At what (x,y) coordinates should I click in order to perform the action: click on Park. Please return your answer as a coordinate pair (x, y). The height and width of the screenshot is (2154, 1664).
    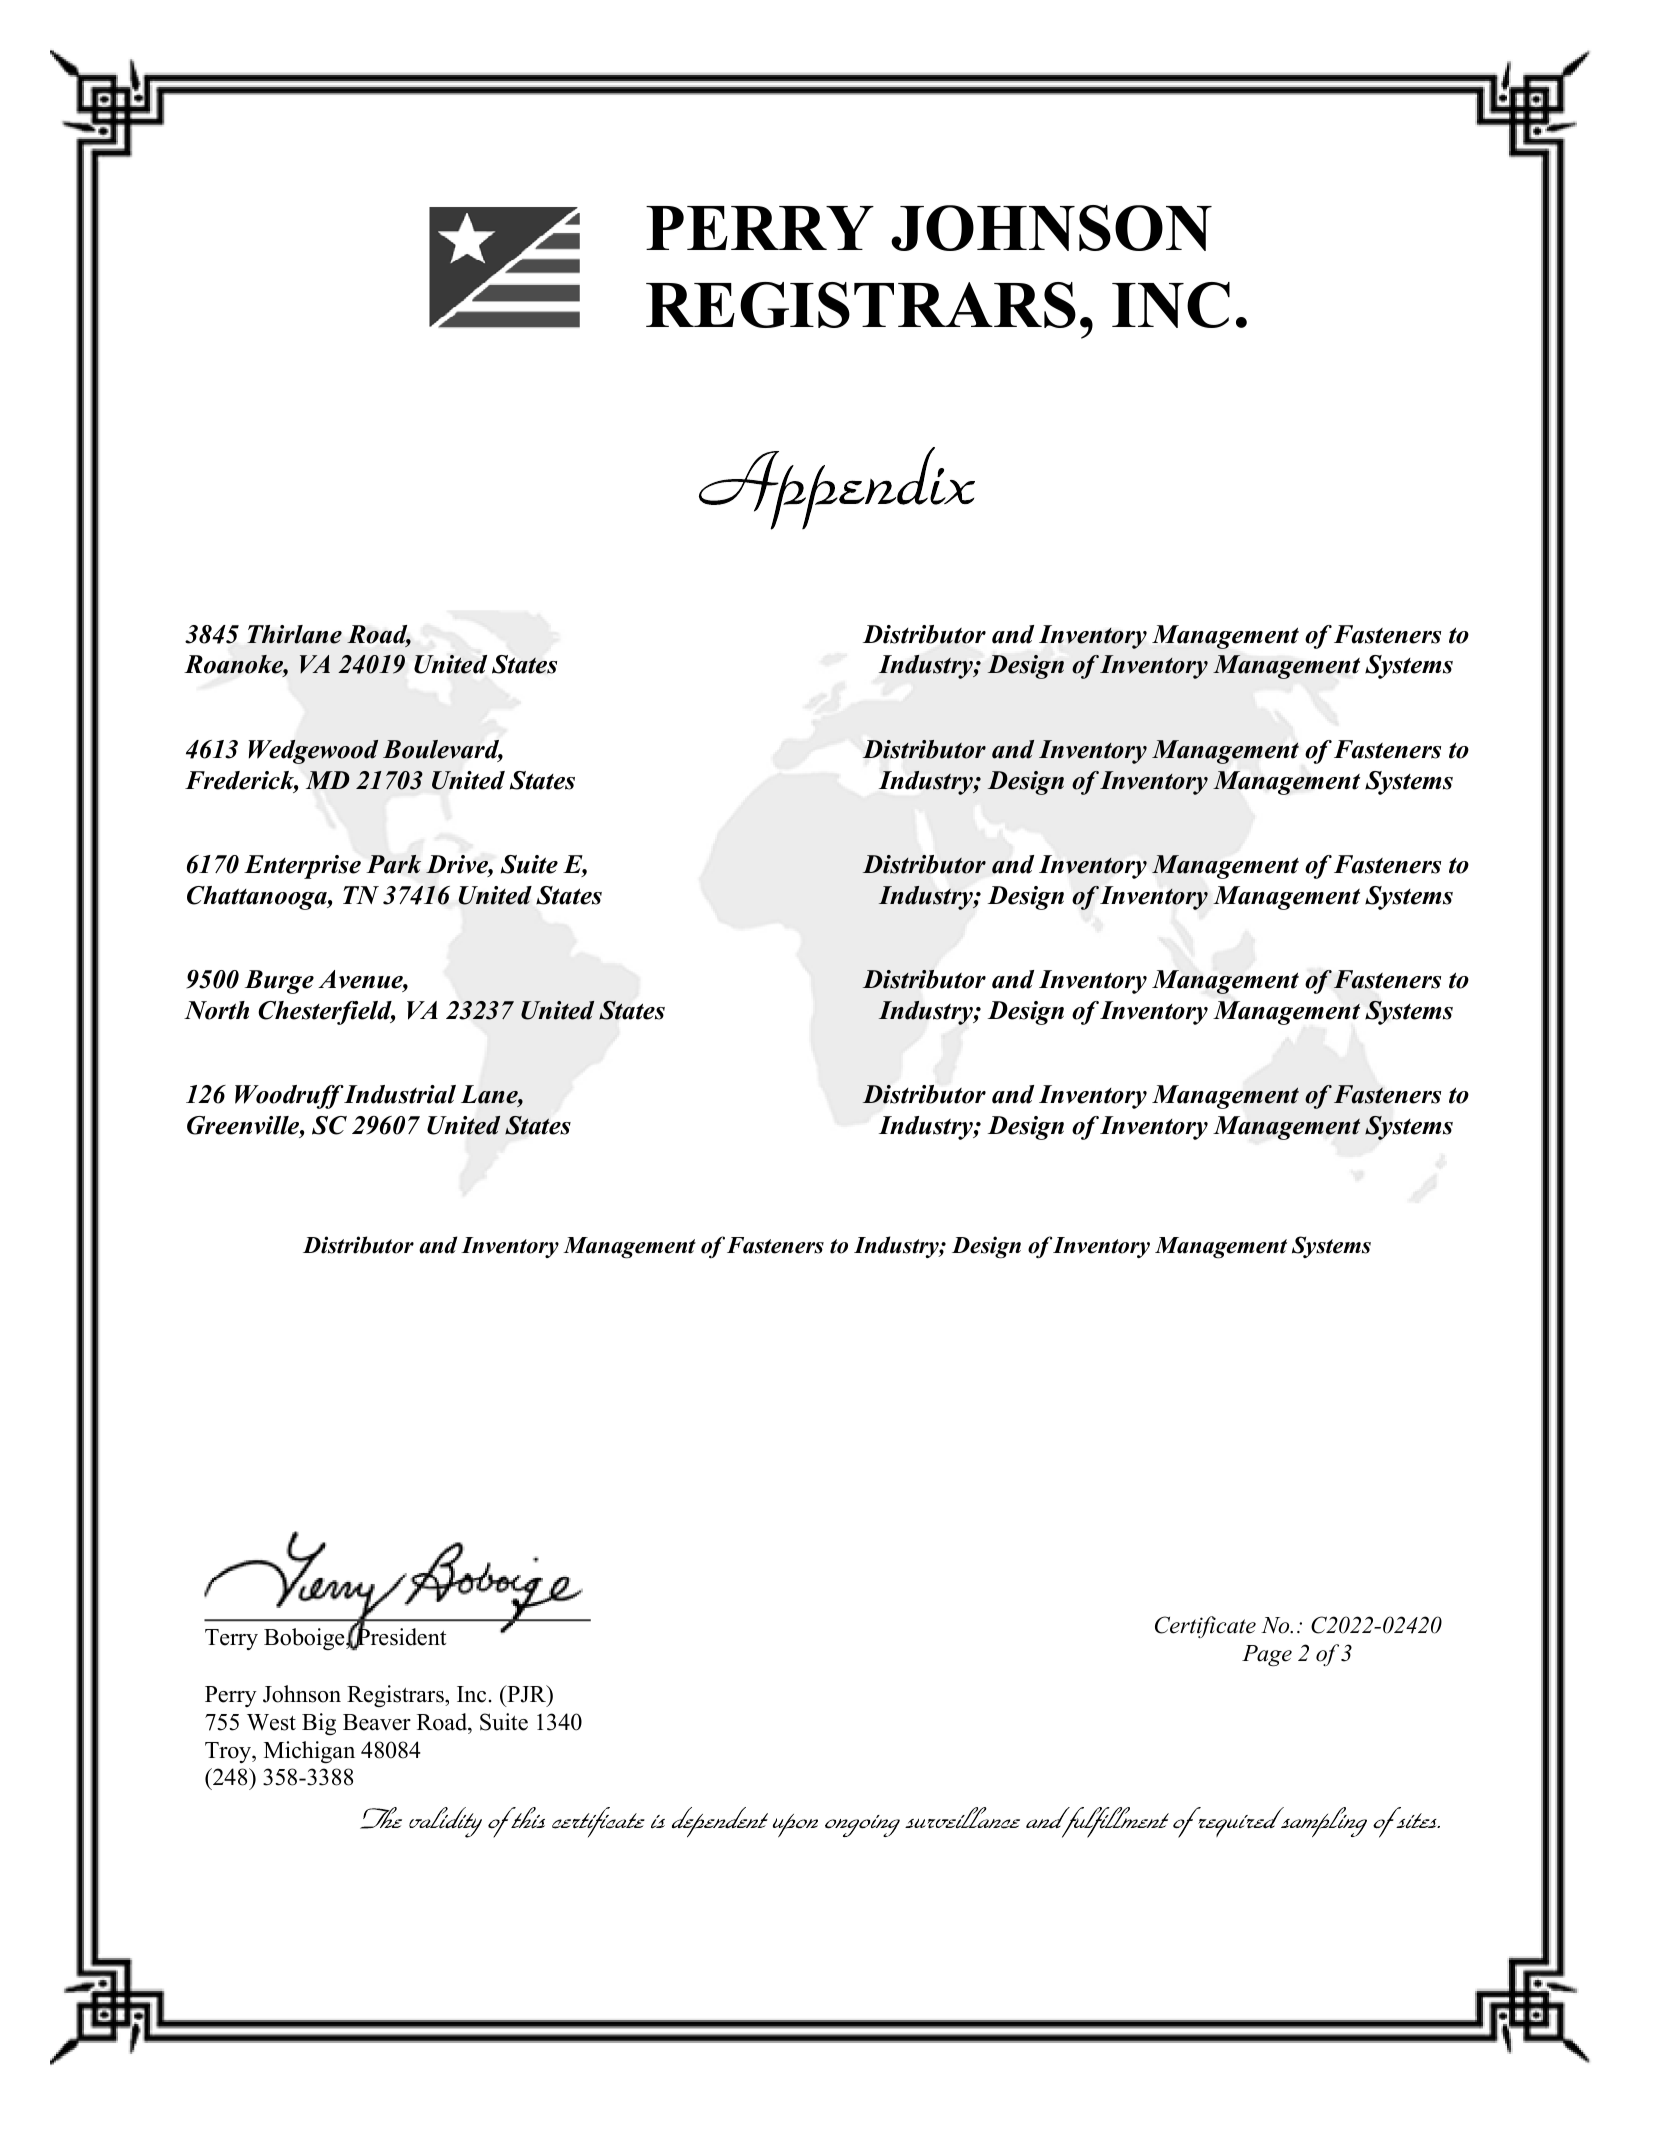
    Looking at the image, I should click on (394, 864).
